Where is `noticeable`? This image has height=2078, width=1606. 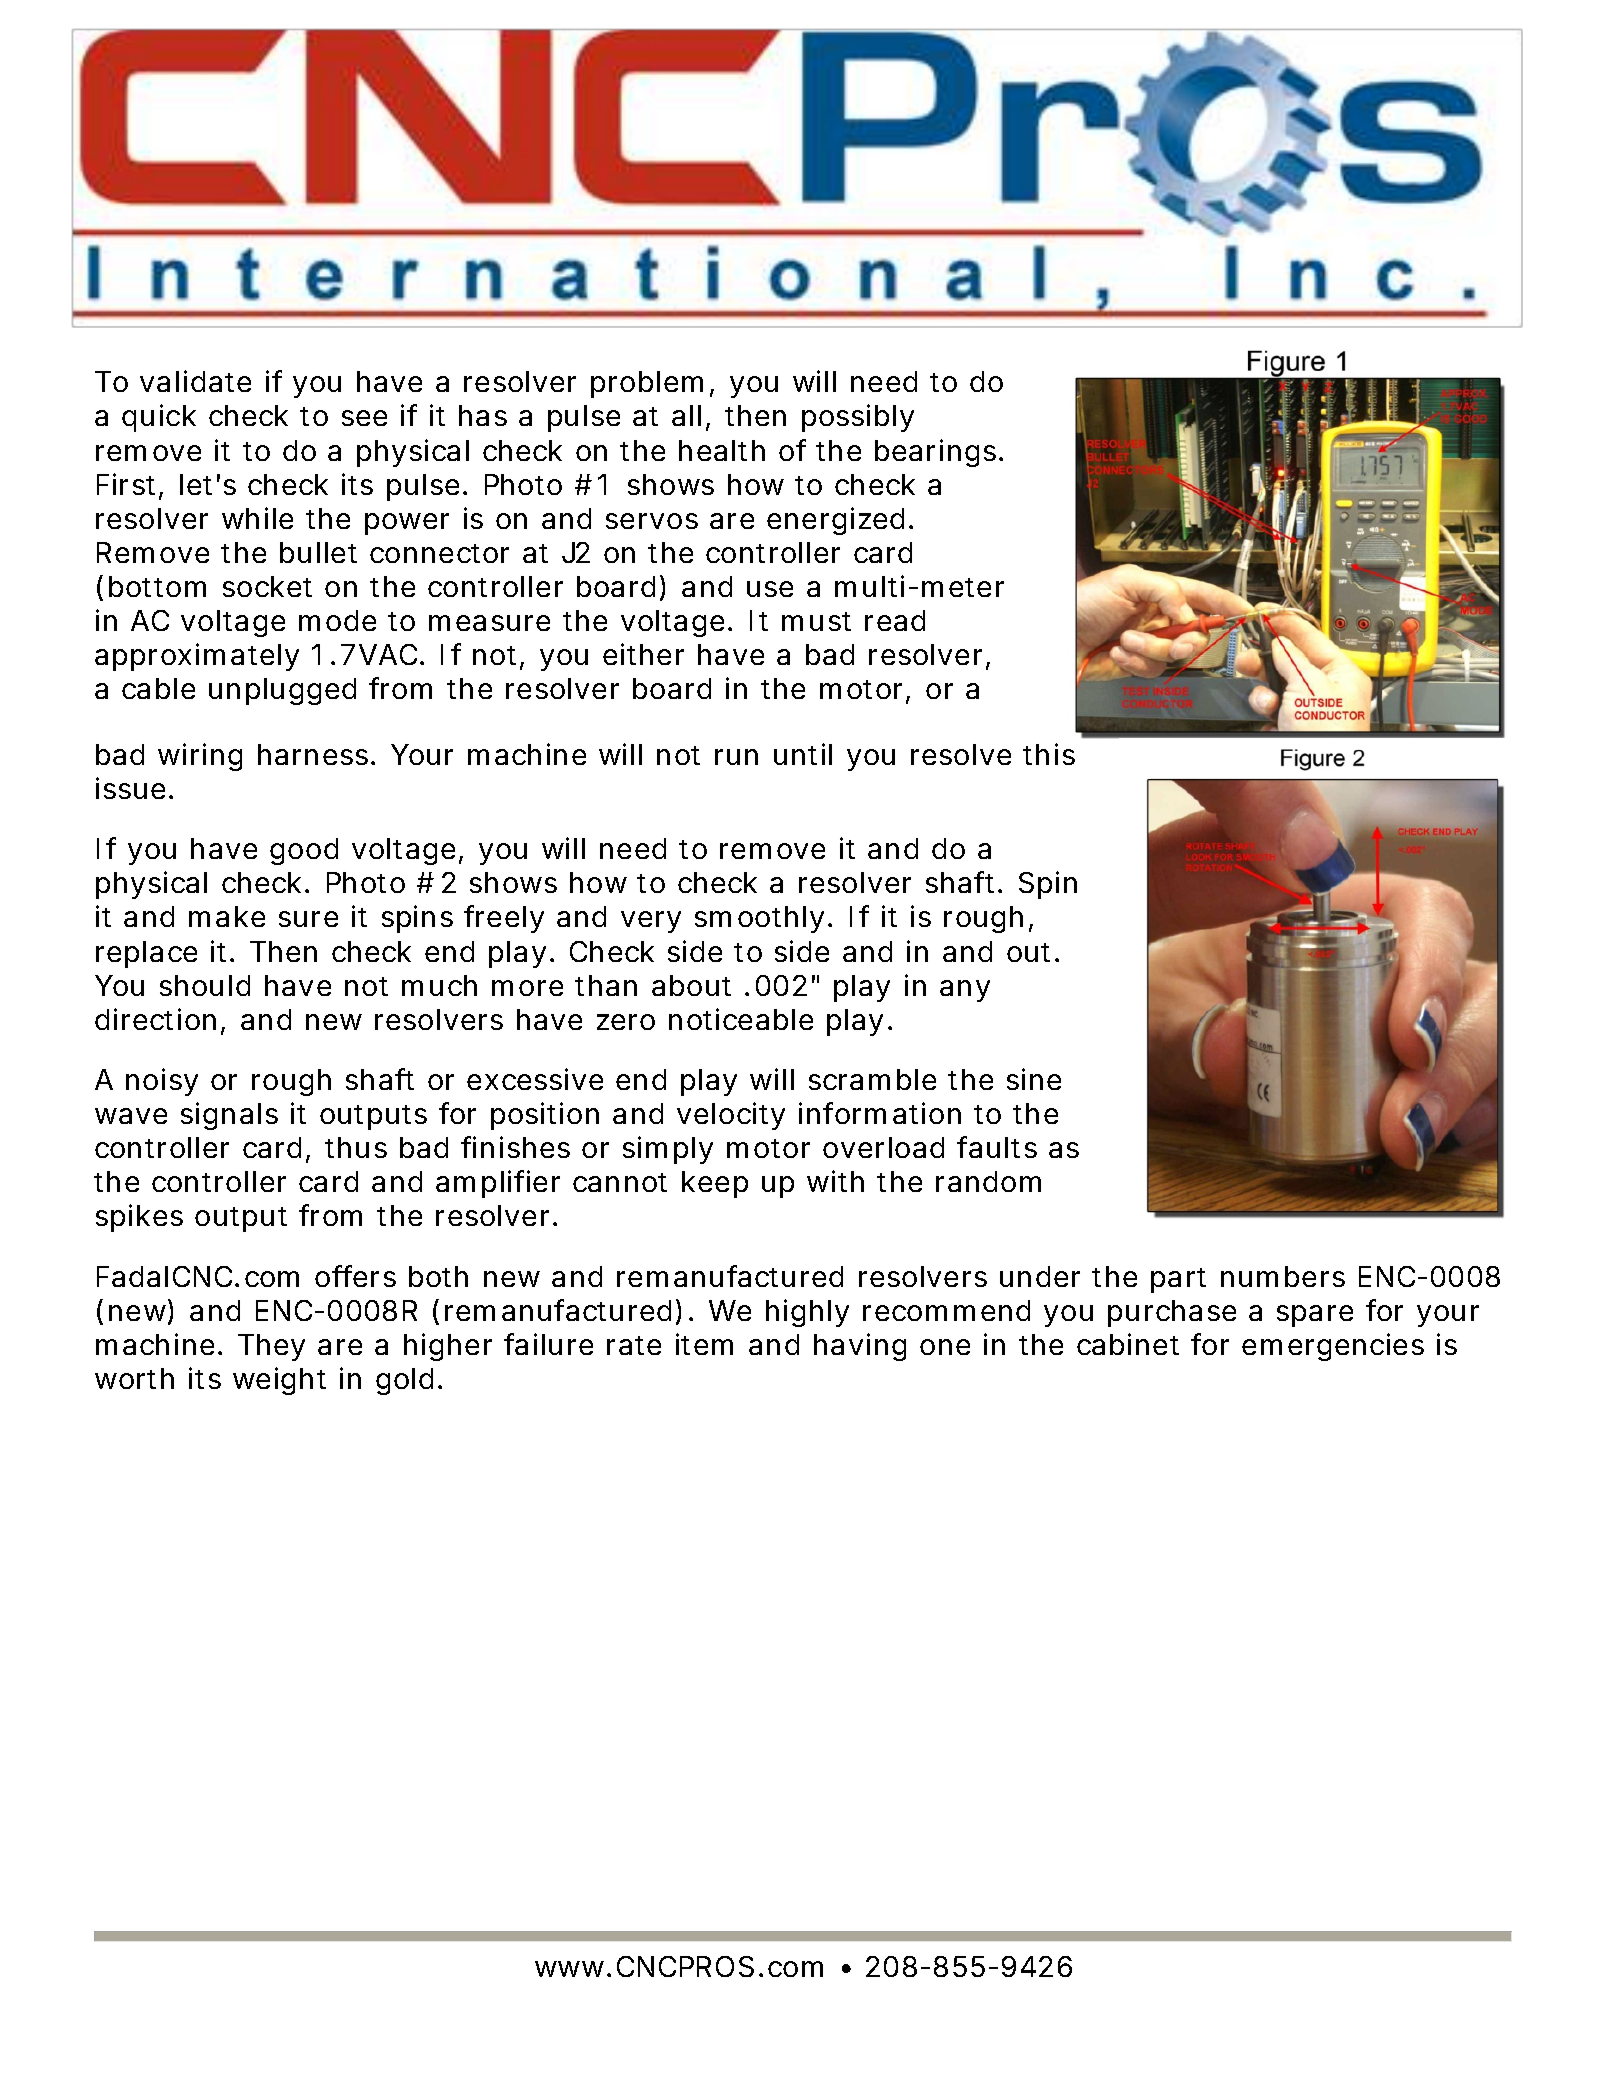
noticeable is located at coordinates (741, 1019).
